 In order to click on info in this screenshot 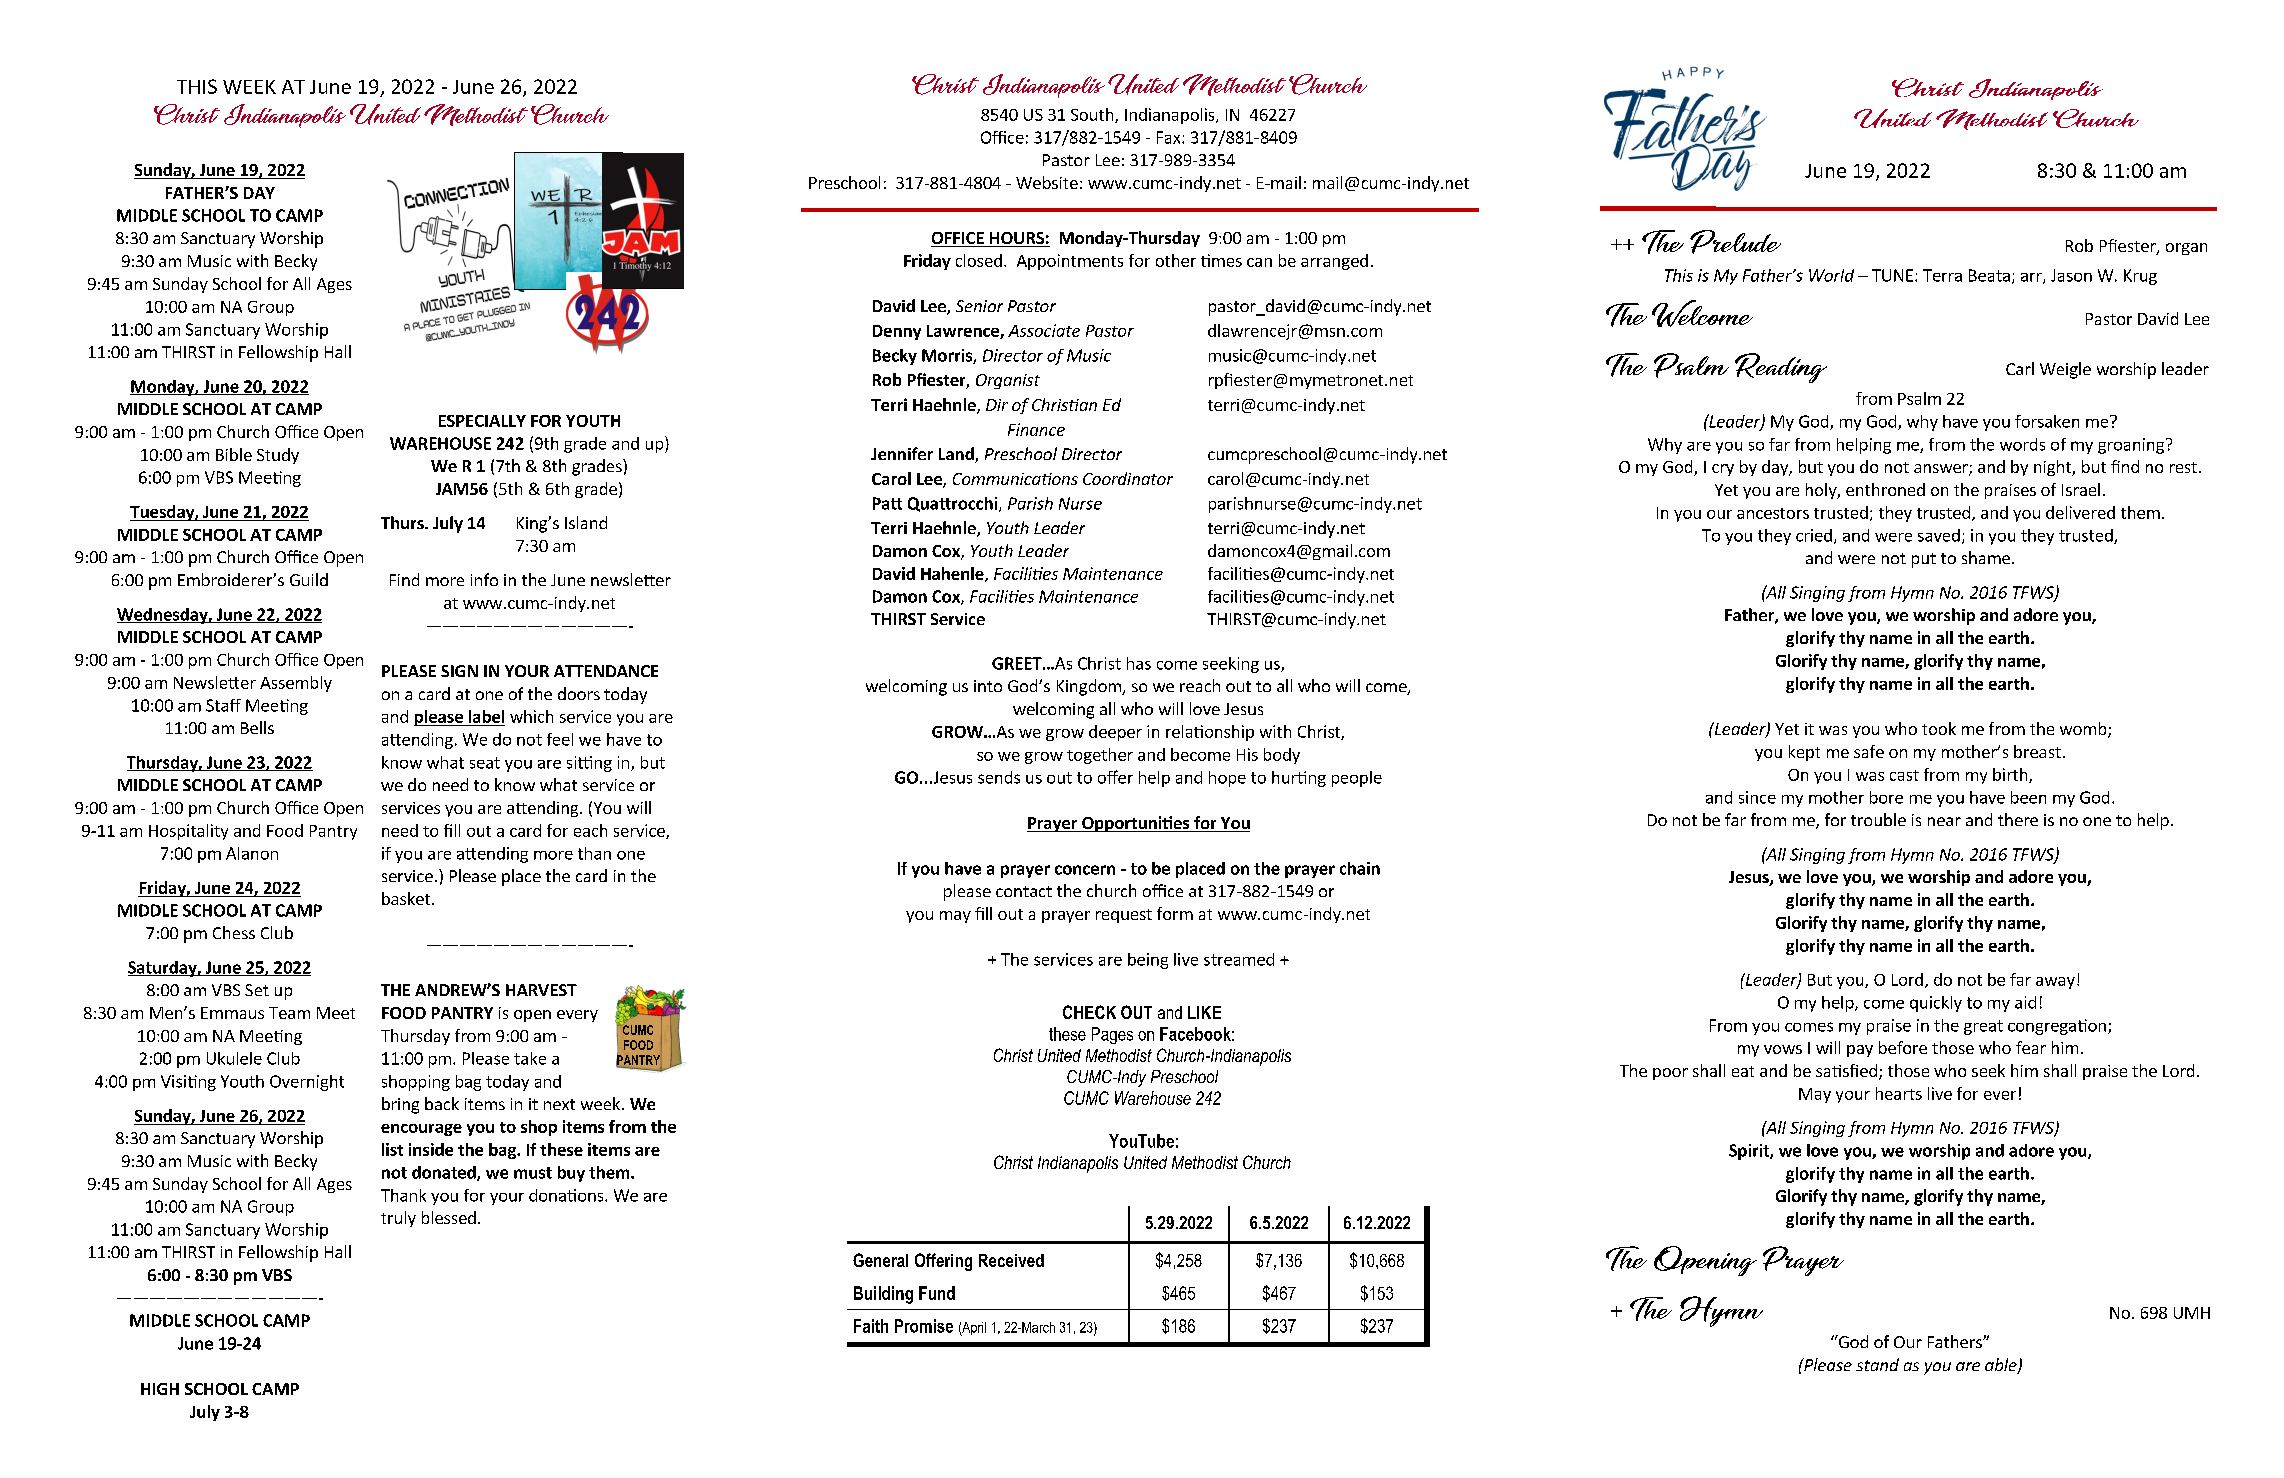, I will do `click(484, 579)`.
